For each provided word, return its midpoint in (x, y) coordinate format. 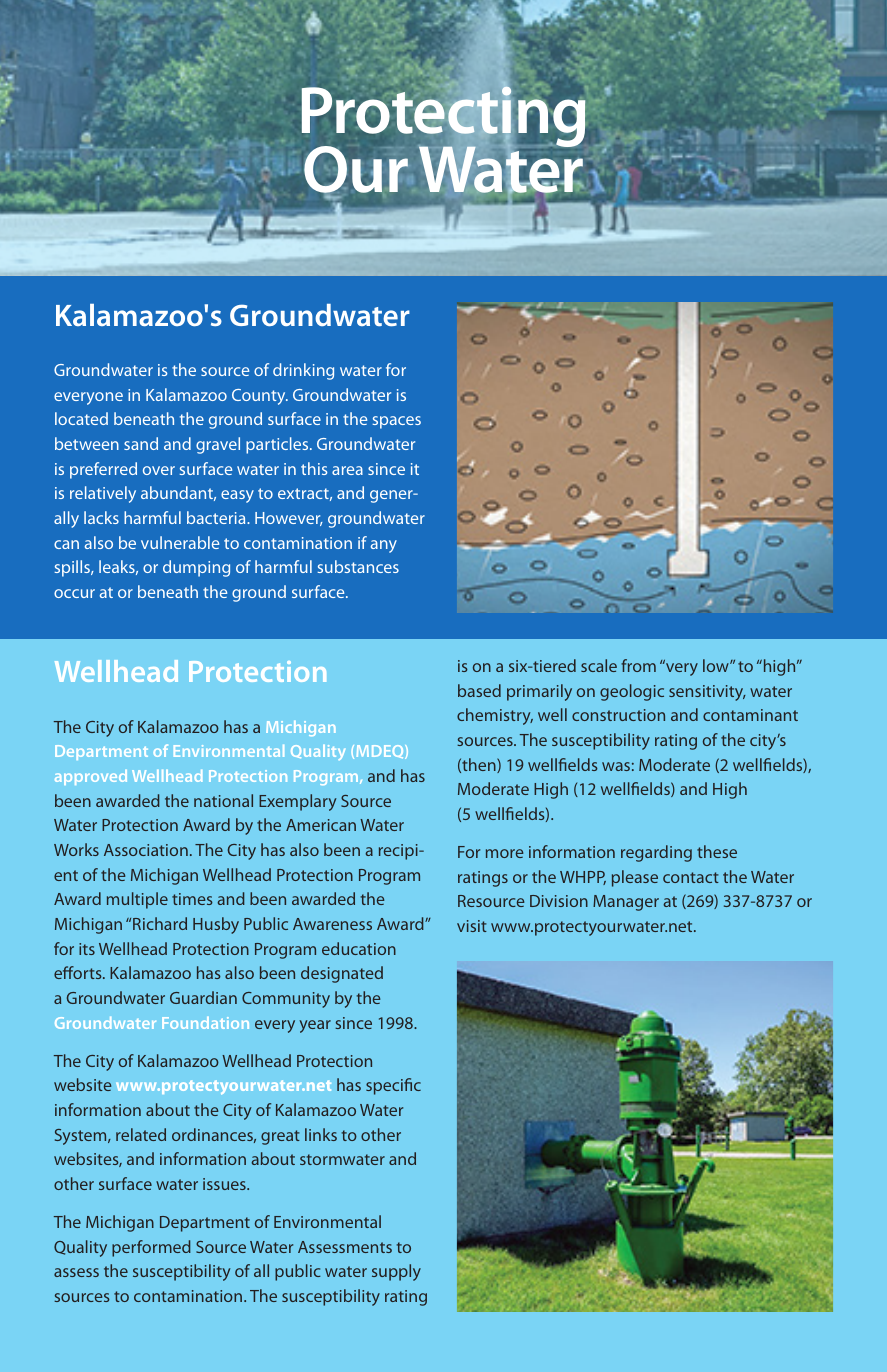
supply (396, 1272)
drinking (303, 371)
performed (151, 1248)
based (479, 690)
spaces (397, 422)
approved (91, 777)
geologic (632, 692)
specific (393, 1086)
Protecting (443, 117)
